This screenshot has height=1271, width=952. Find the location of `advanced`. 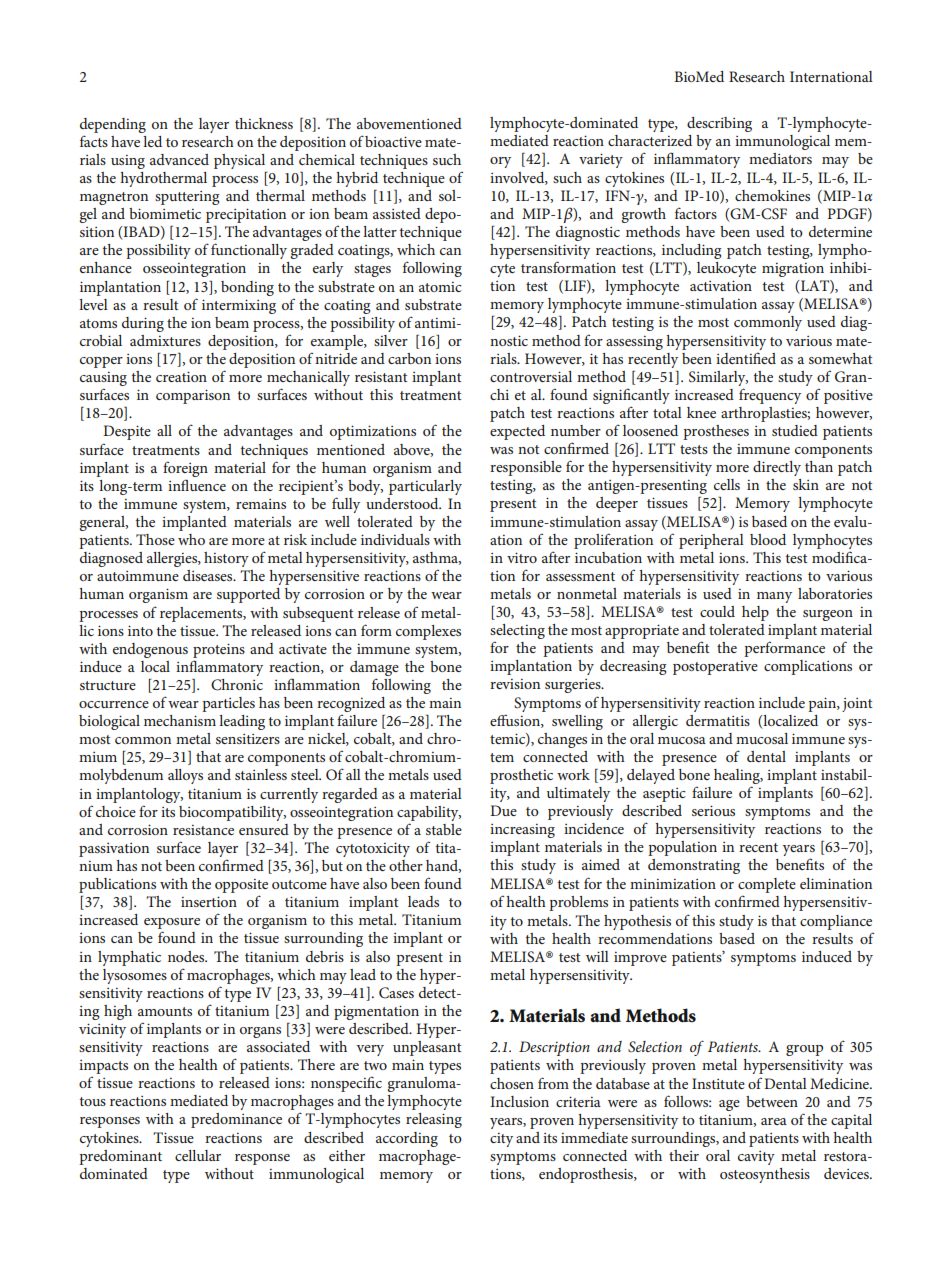

advanced is located at coordinates (179, 159).
